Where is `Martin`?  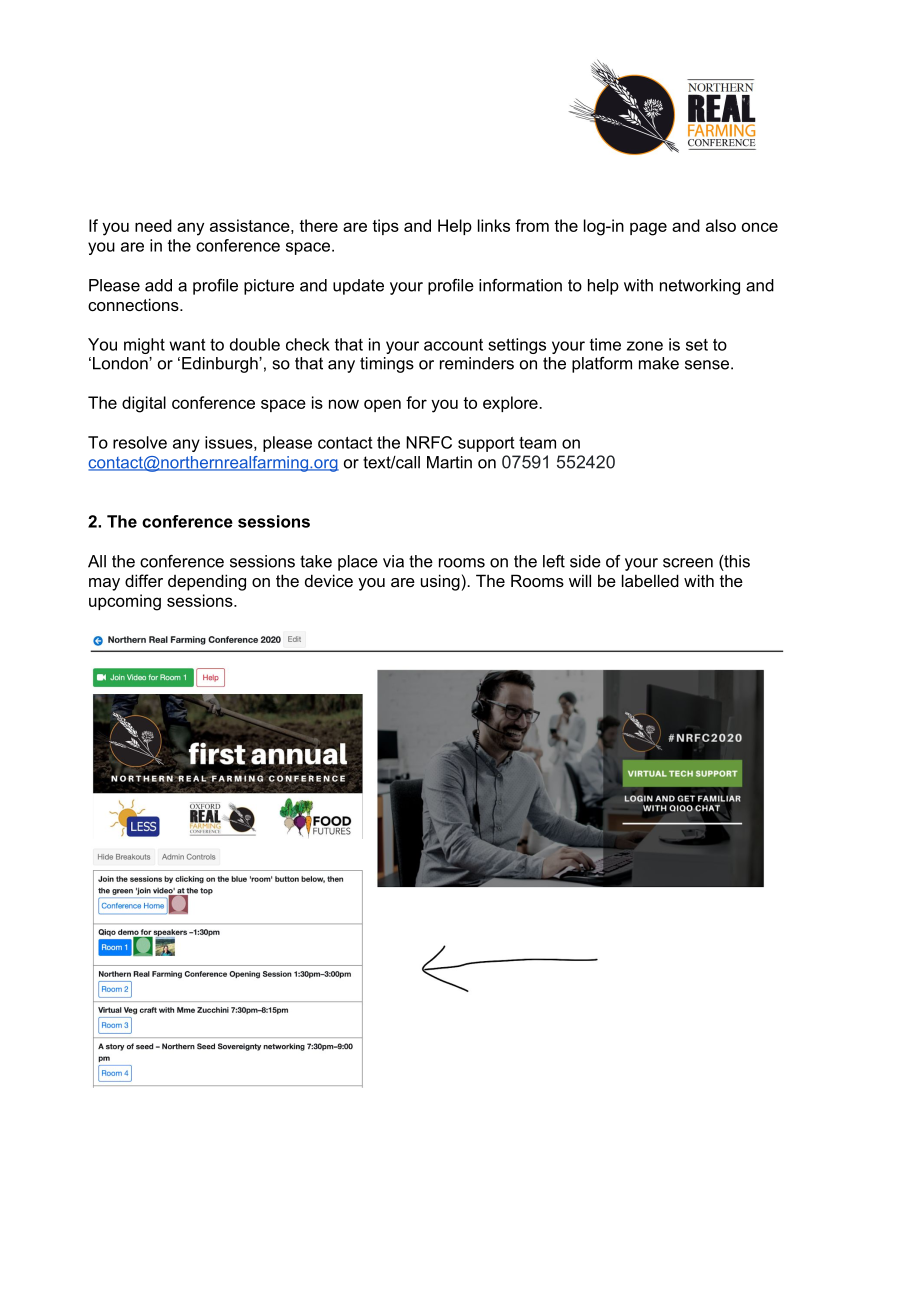
Martin is located at coordinates (449, 462).
